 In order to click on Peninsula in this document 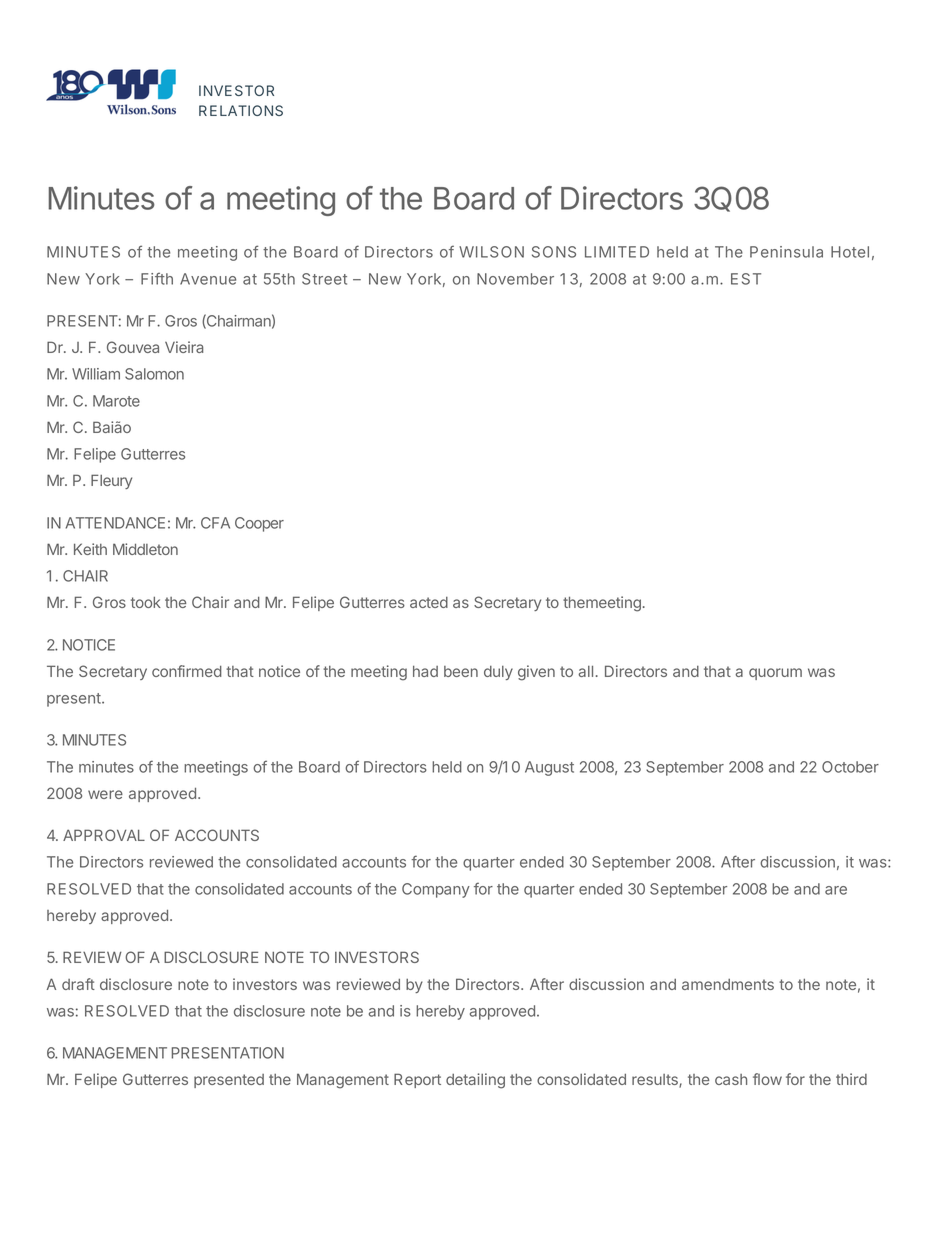, I will do `click(786, 252)`.
